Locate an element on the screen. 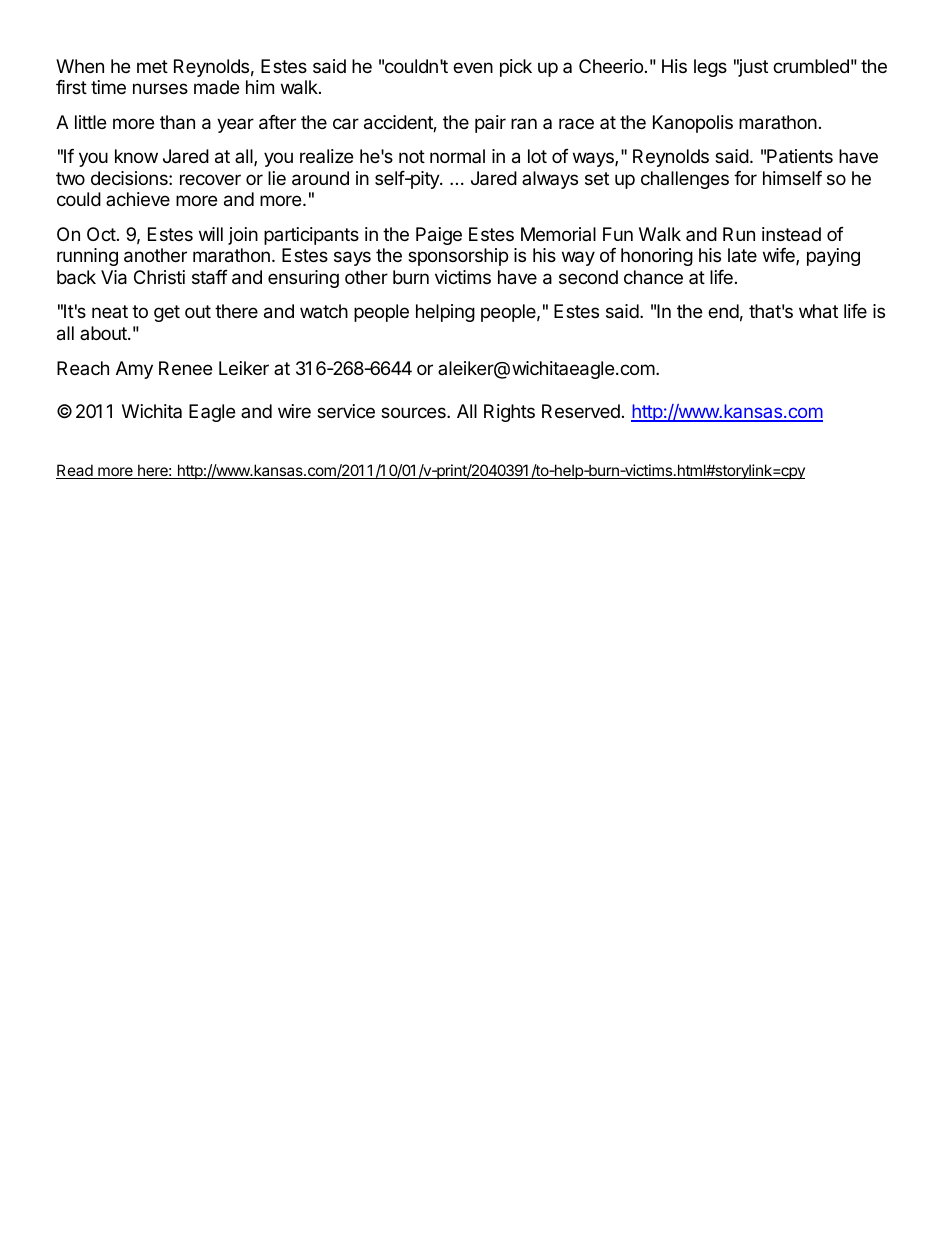 The image size is (952, 1233). sources is located at coordinates (414, 412).
